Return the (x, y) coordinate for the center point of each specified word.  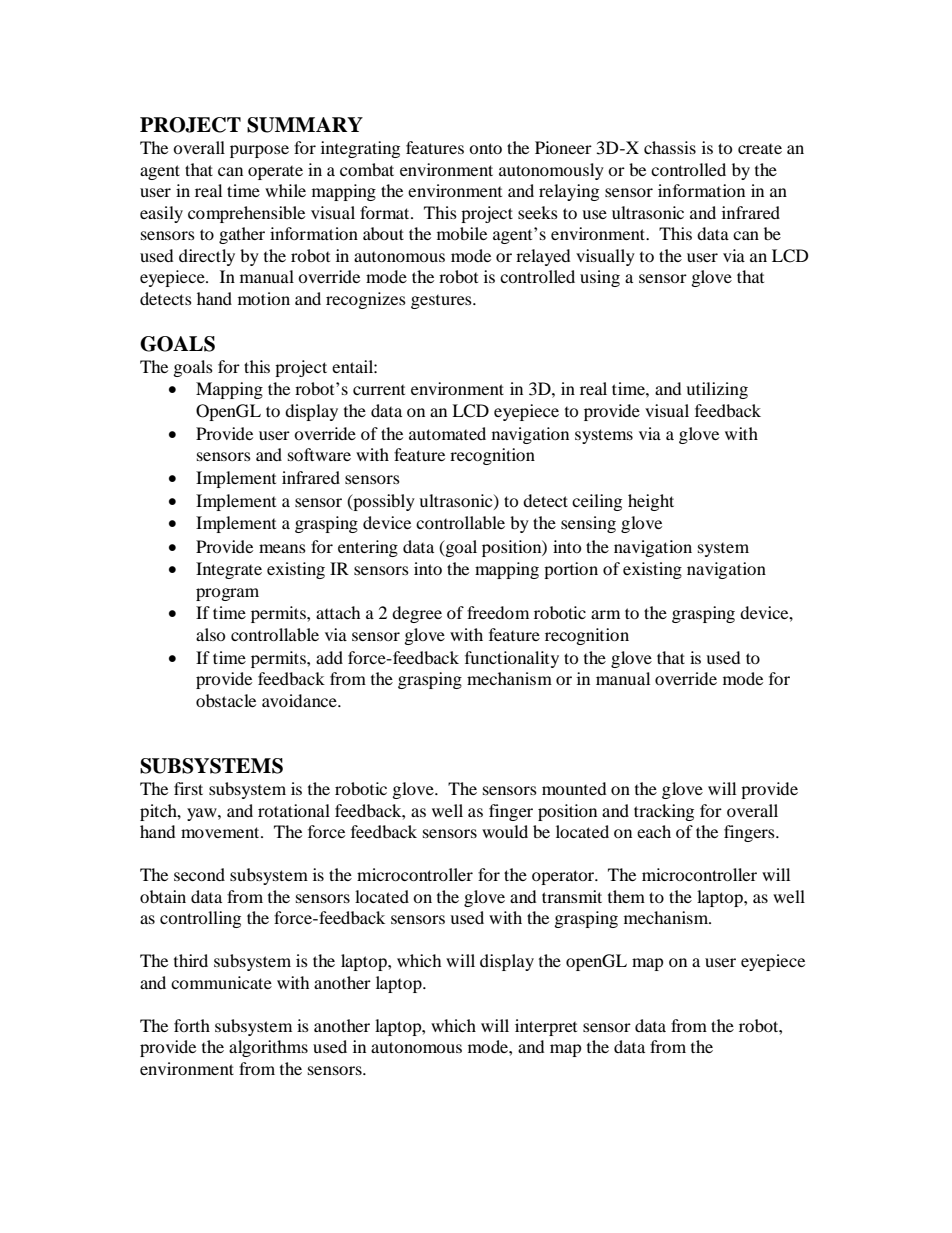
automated (447, 433)
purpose (259, 151)
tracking (664, 812)
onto (485, 148)
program (227, 594)
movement (221, 832)
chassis (670, 147)
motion (264, 298)
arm (605, 614)
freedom (498, 612)
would (505, 831)
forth (192, 1025)
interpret (546, 1027)
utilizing (717, 390)
